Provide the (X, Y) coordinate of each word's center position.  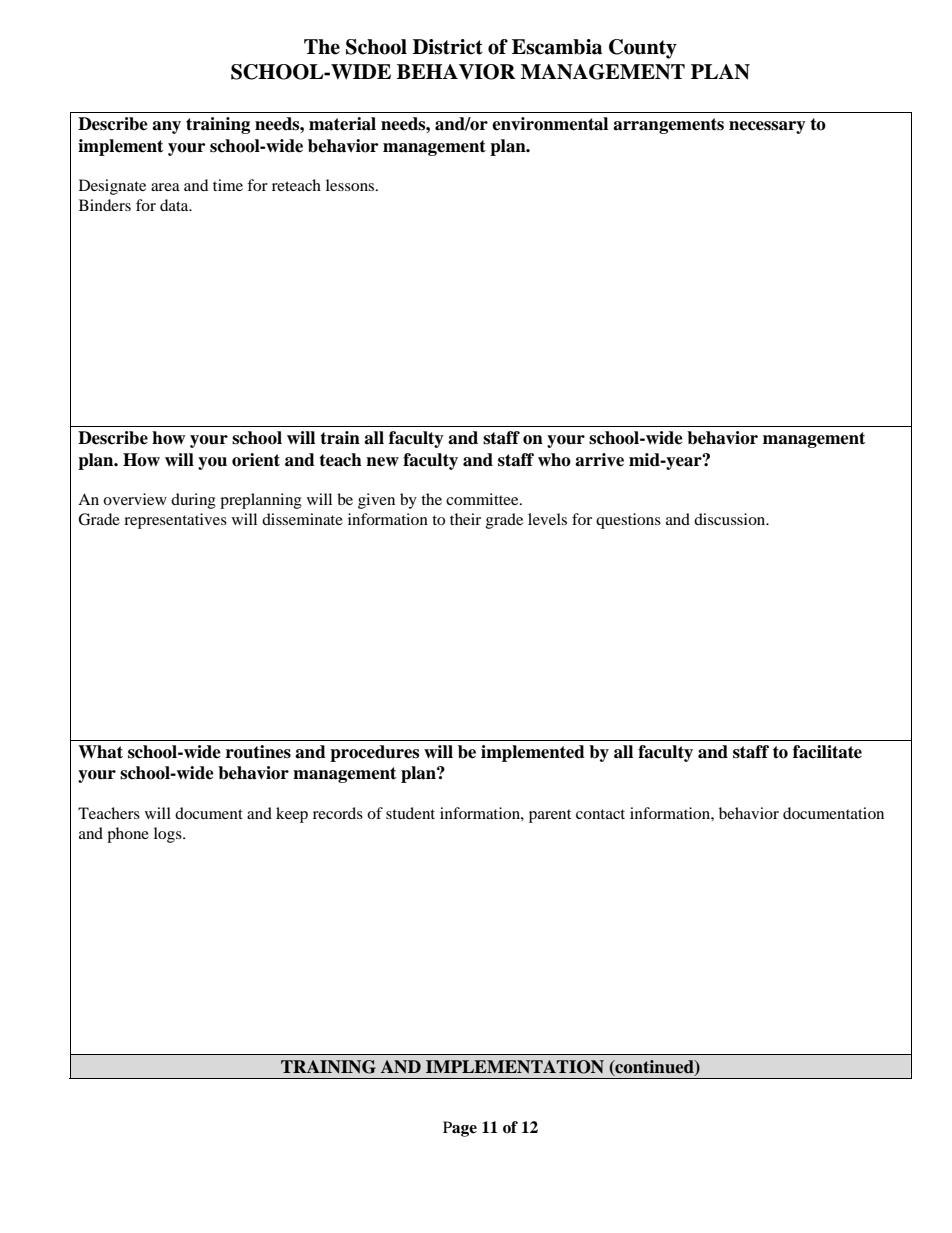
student (410, 813)
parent (550, 816)
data (175, 205)
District (448, 47)
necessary (767, 127)
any (166, 127)
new (382, 462)
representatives (175, 521)
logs (169, 835)
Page (460, 1129)
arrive (599, 460)
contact (600, 814)
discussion (731, 519)
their (465, 519)
